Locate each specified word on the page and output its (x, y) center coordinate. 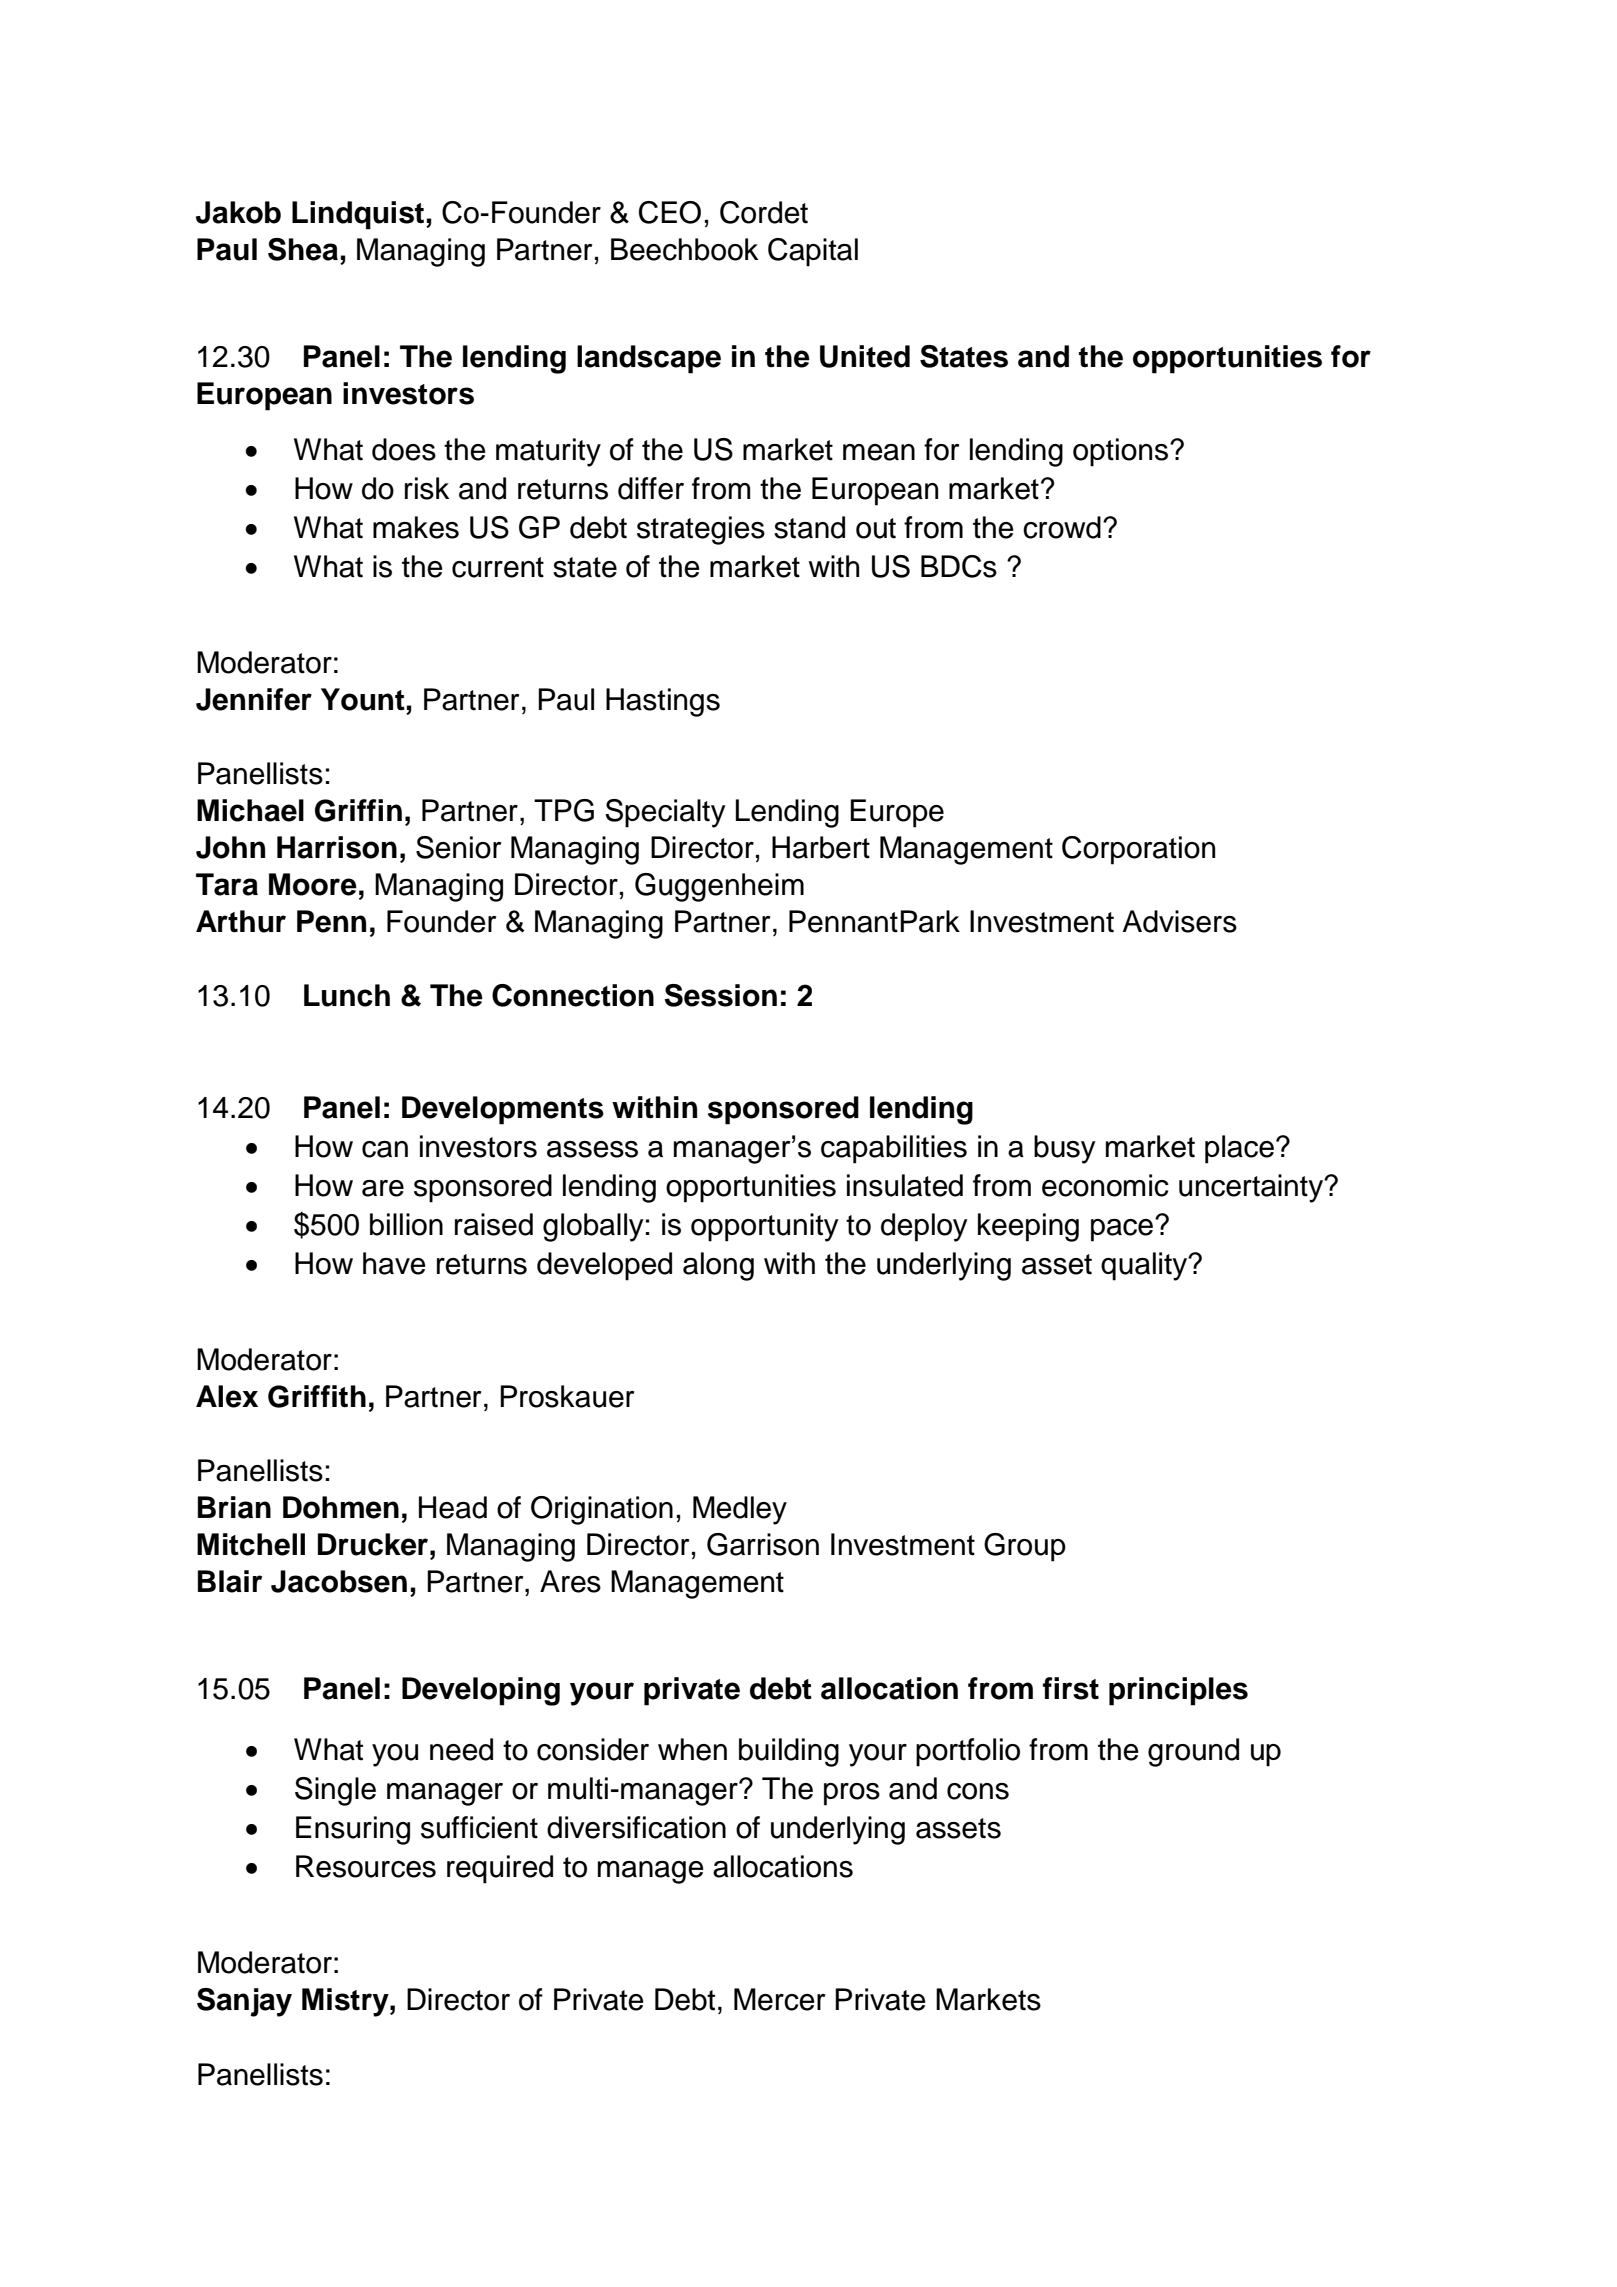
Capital (813, 252)
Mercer (779, 1999)
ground (1193, 1752)
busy (1065, 1149)
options (1120, 452)
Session (720, 995)
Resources (366, 1866)
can (385, 1149)
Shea (303, 249)
